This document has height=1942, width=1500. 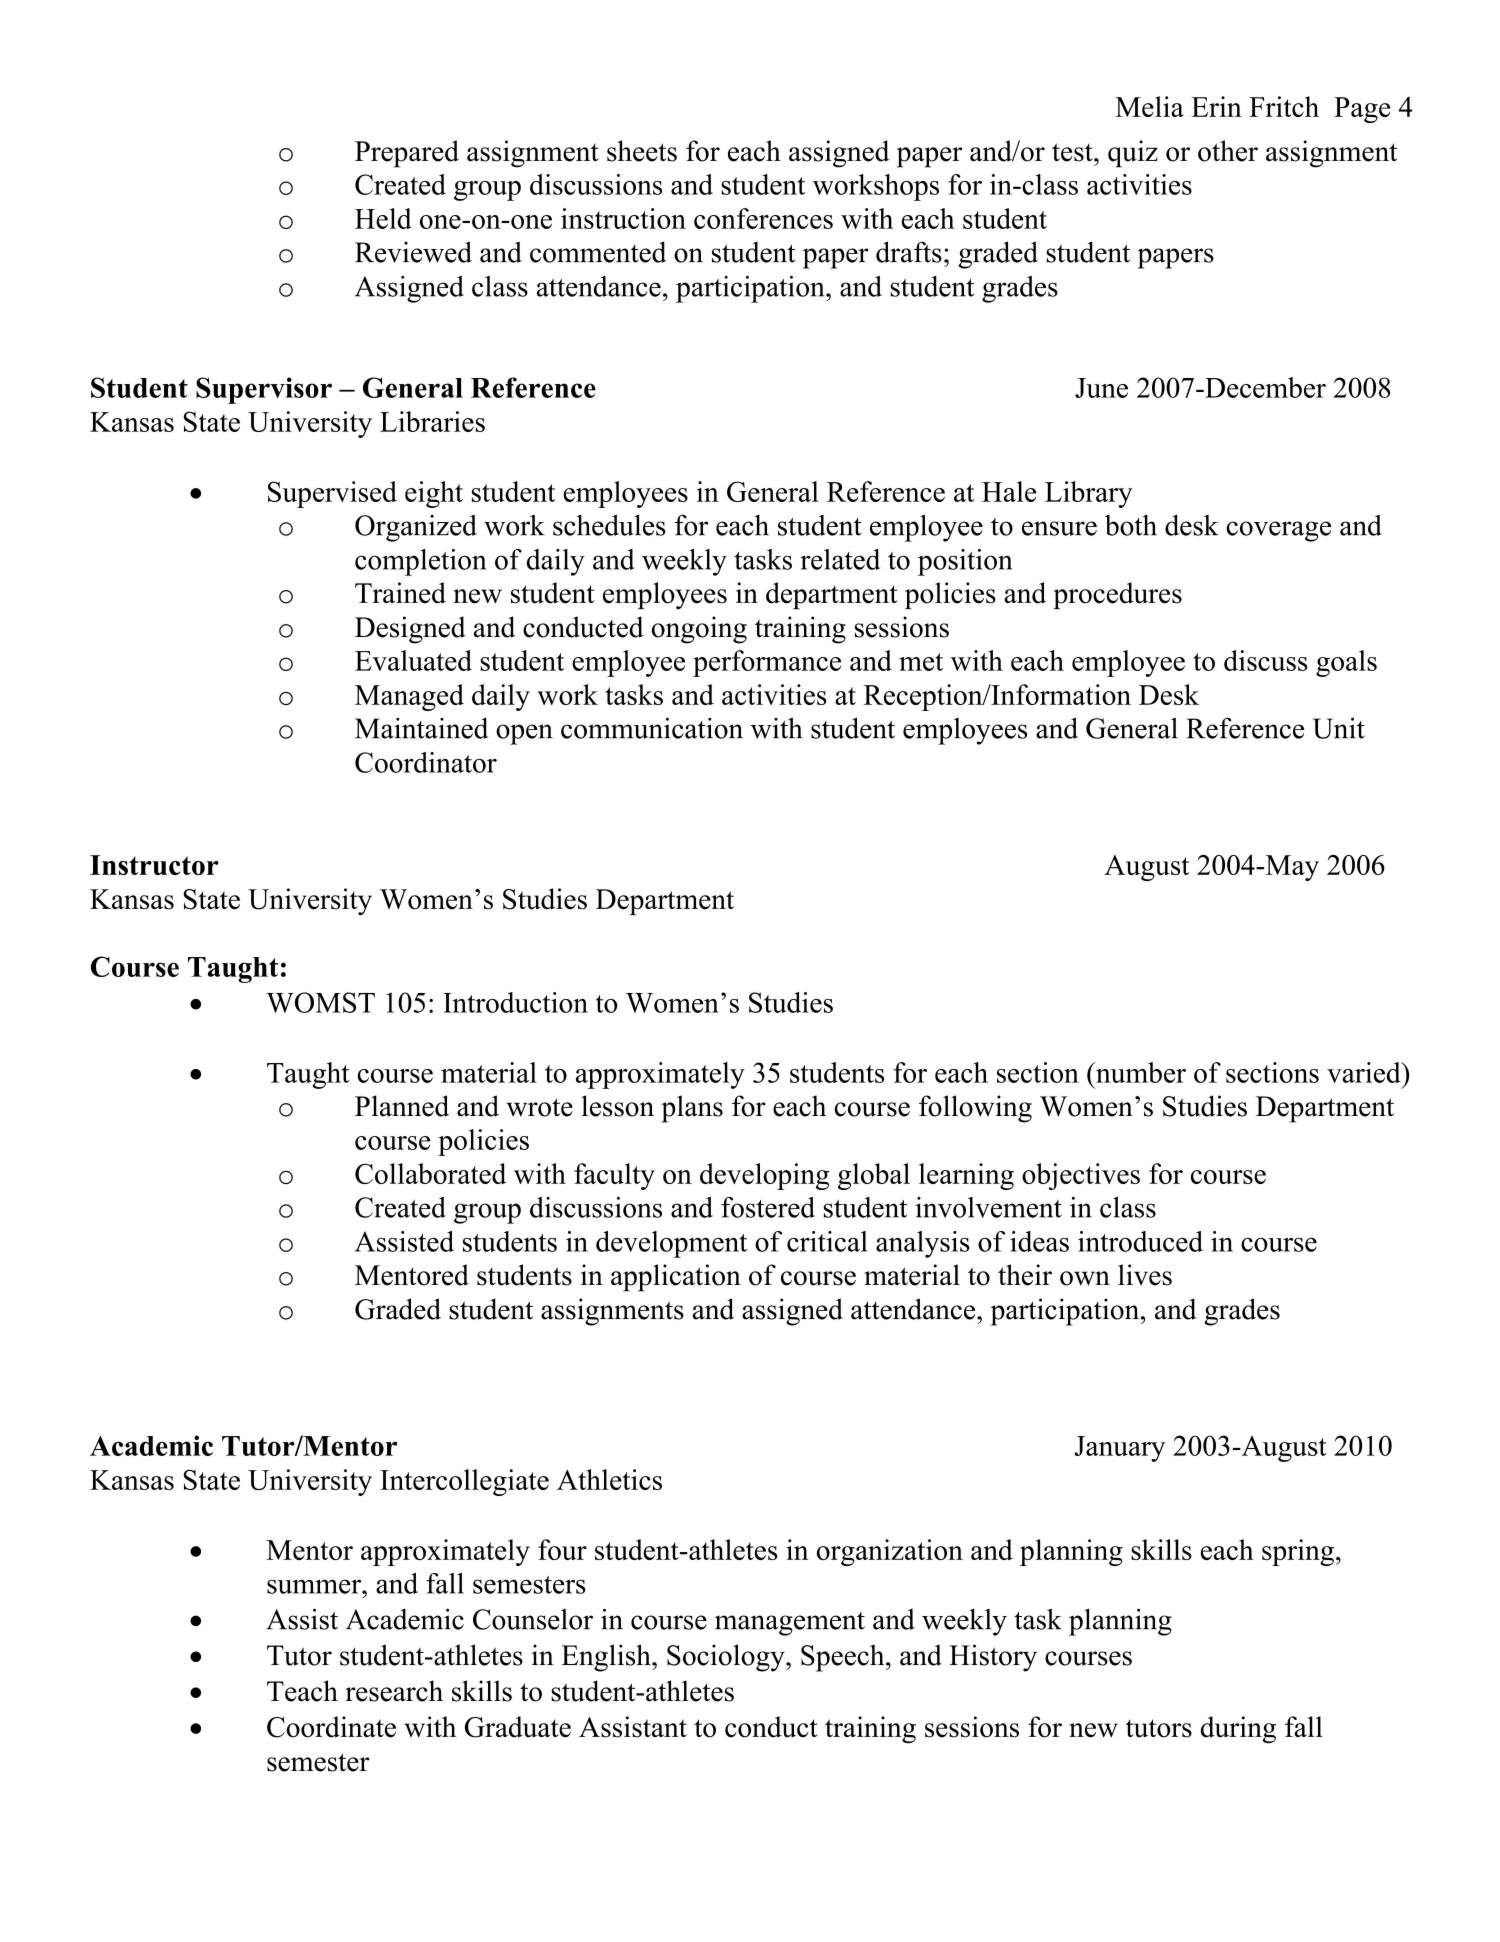 I want to click on Coordinate, so click(x=331, y=1727).
